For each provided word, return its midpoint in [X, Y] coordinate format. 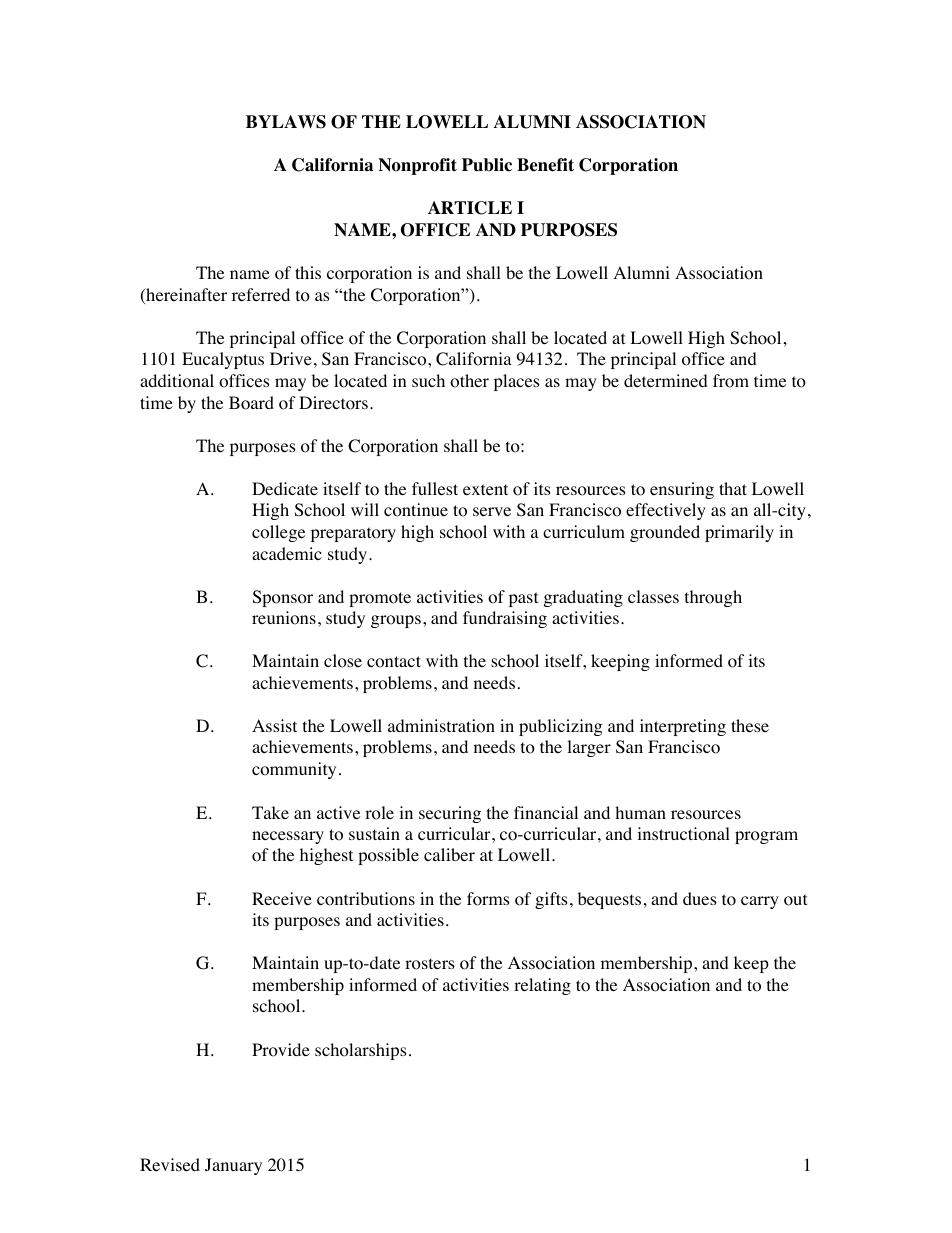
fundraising [505, 619]
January [233, 1166]
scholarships [361, 1051]
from [731, 381]
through [713, 598]
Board [251, 403]
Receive [282, 898]
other [469, 381]
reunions [284, 618]
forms [488, 899]
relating [542, 986]
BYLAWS [286, 122]
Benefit [545, 165]
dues [700, 898]
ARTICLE [470, 208]
